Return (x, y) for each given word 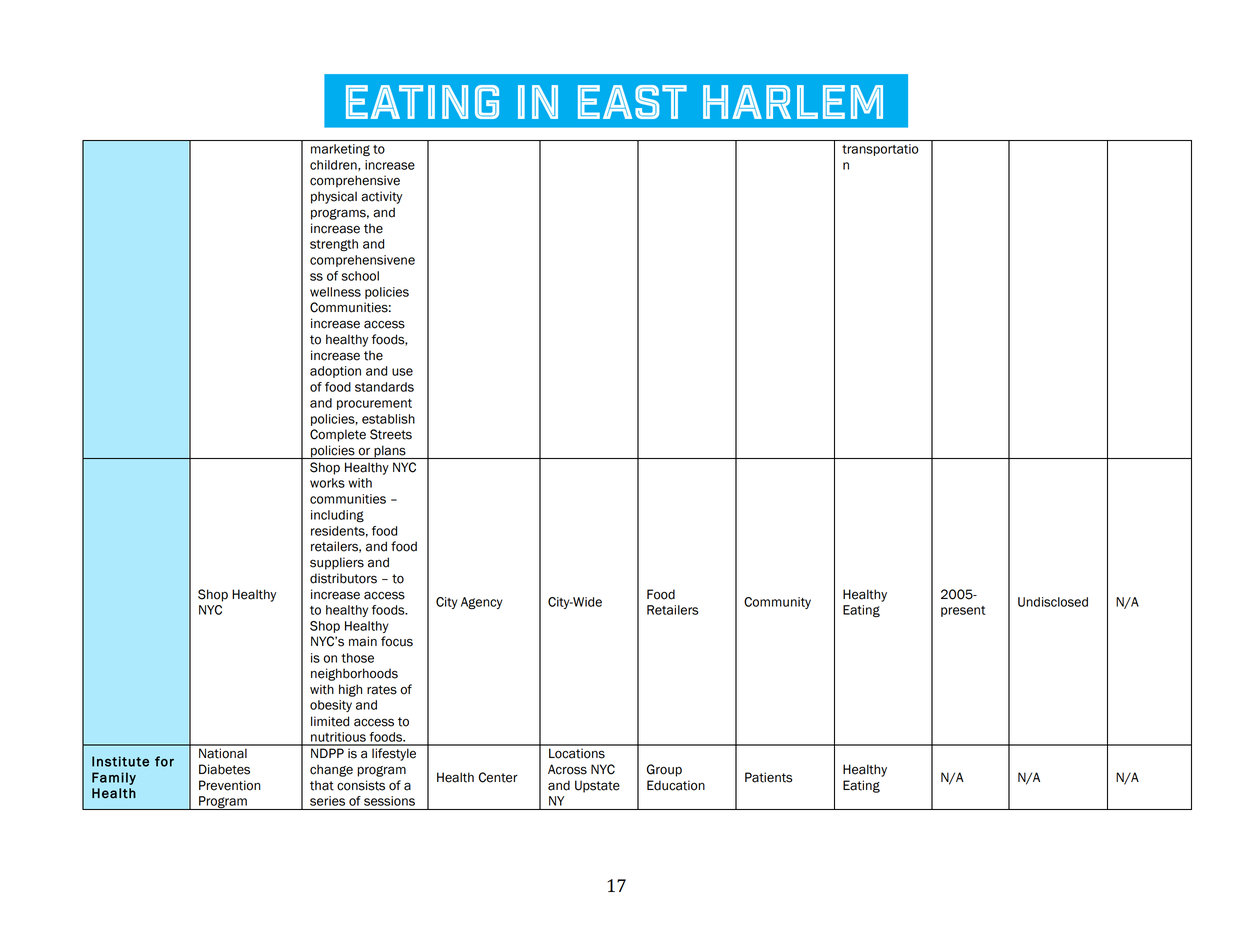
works (327, 483)
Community (777, 603)
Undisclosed (1053, 602)
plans (390, 452)
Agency (482, 603)
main (363, 641)
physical (334, 197)
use (402, 372)
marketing (340, 150)
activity (381, 197)
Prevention (230, 785)
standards (384, 387)
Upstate (597, 786)
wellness (335, 292)
